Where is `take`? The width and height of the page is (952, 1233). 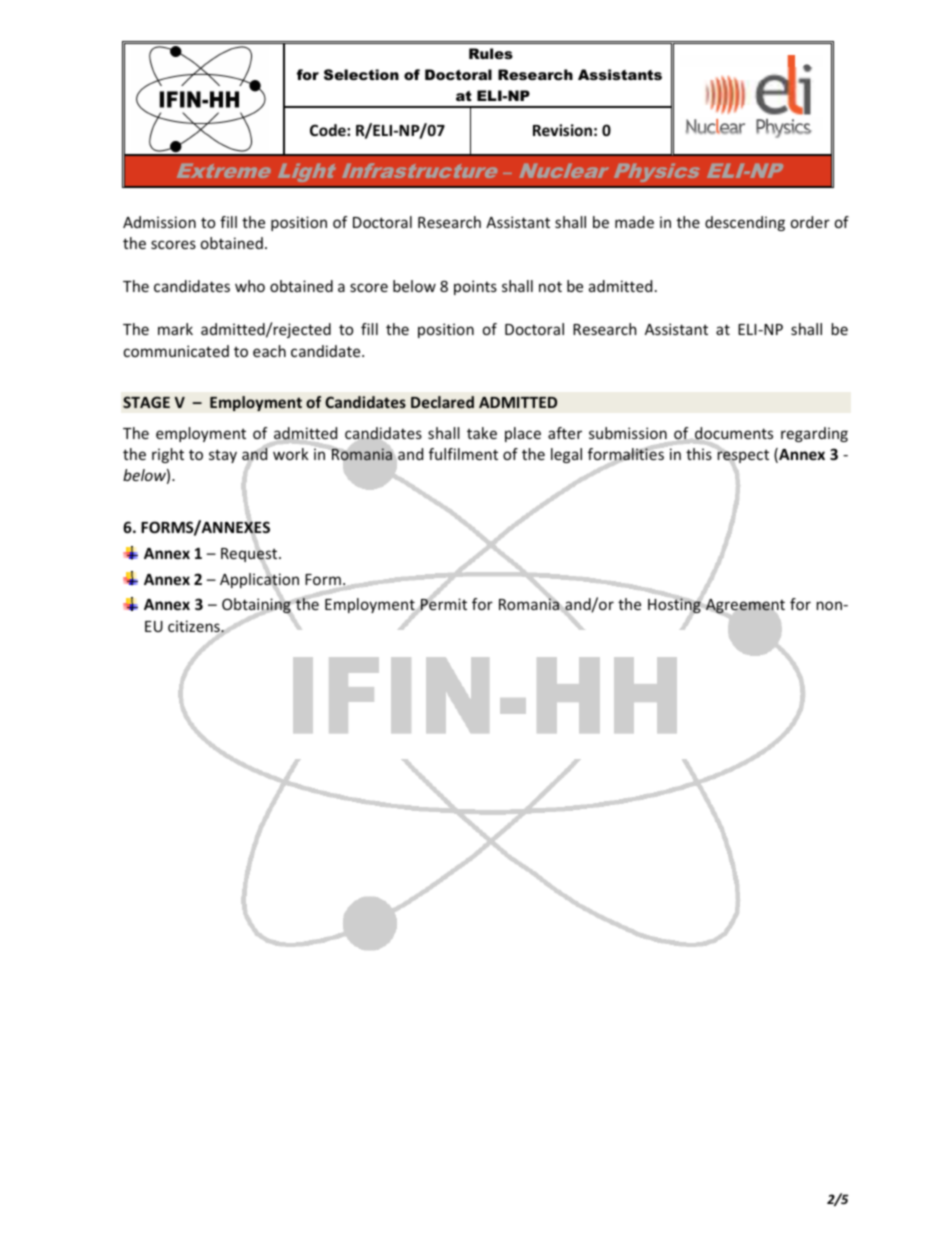
take is located at coordinates (482, 433).
